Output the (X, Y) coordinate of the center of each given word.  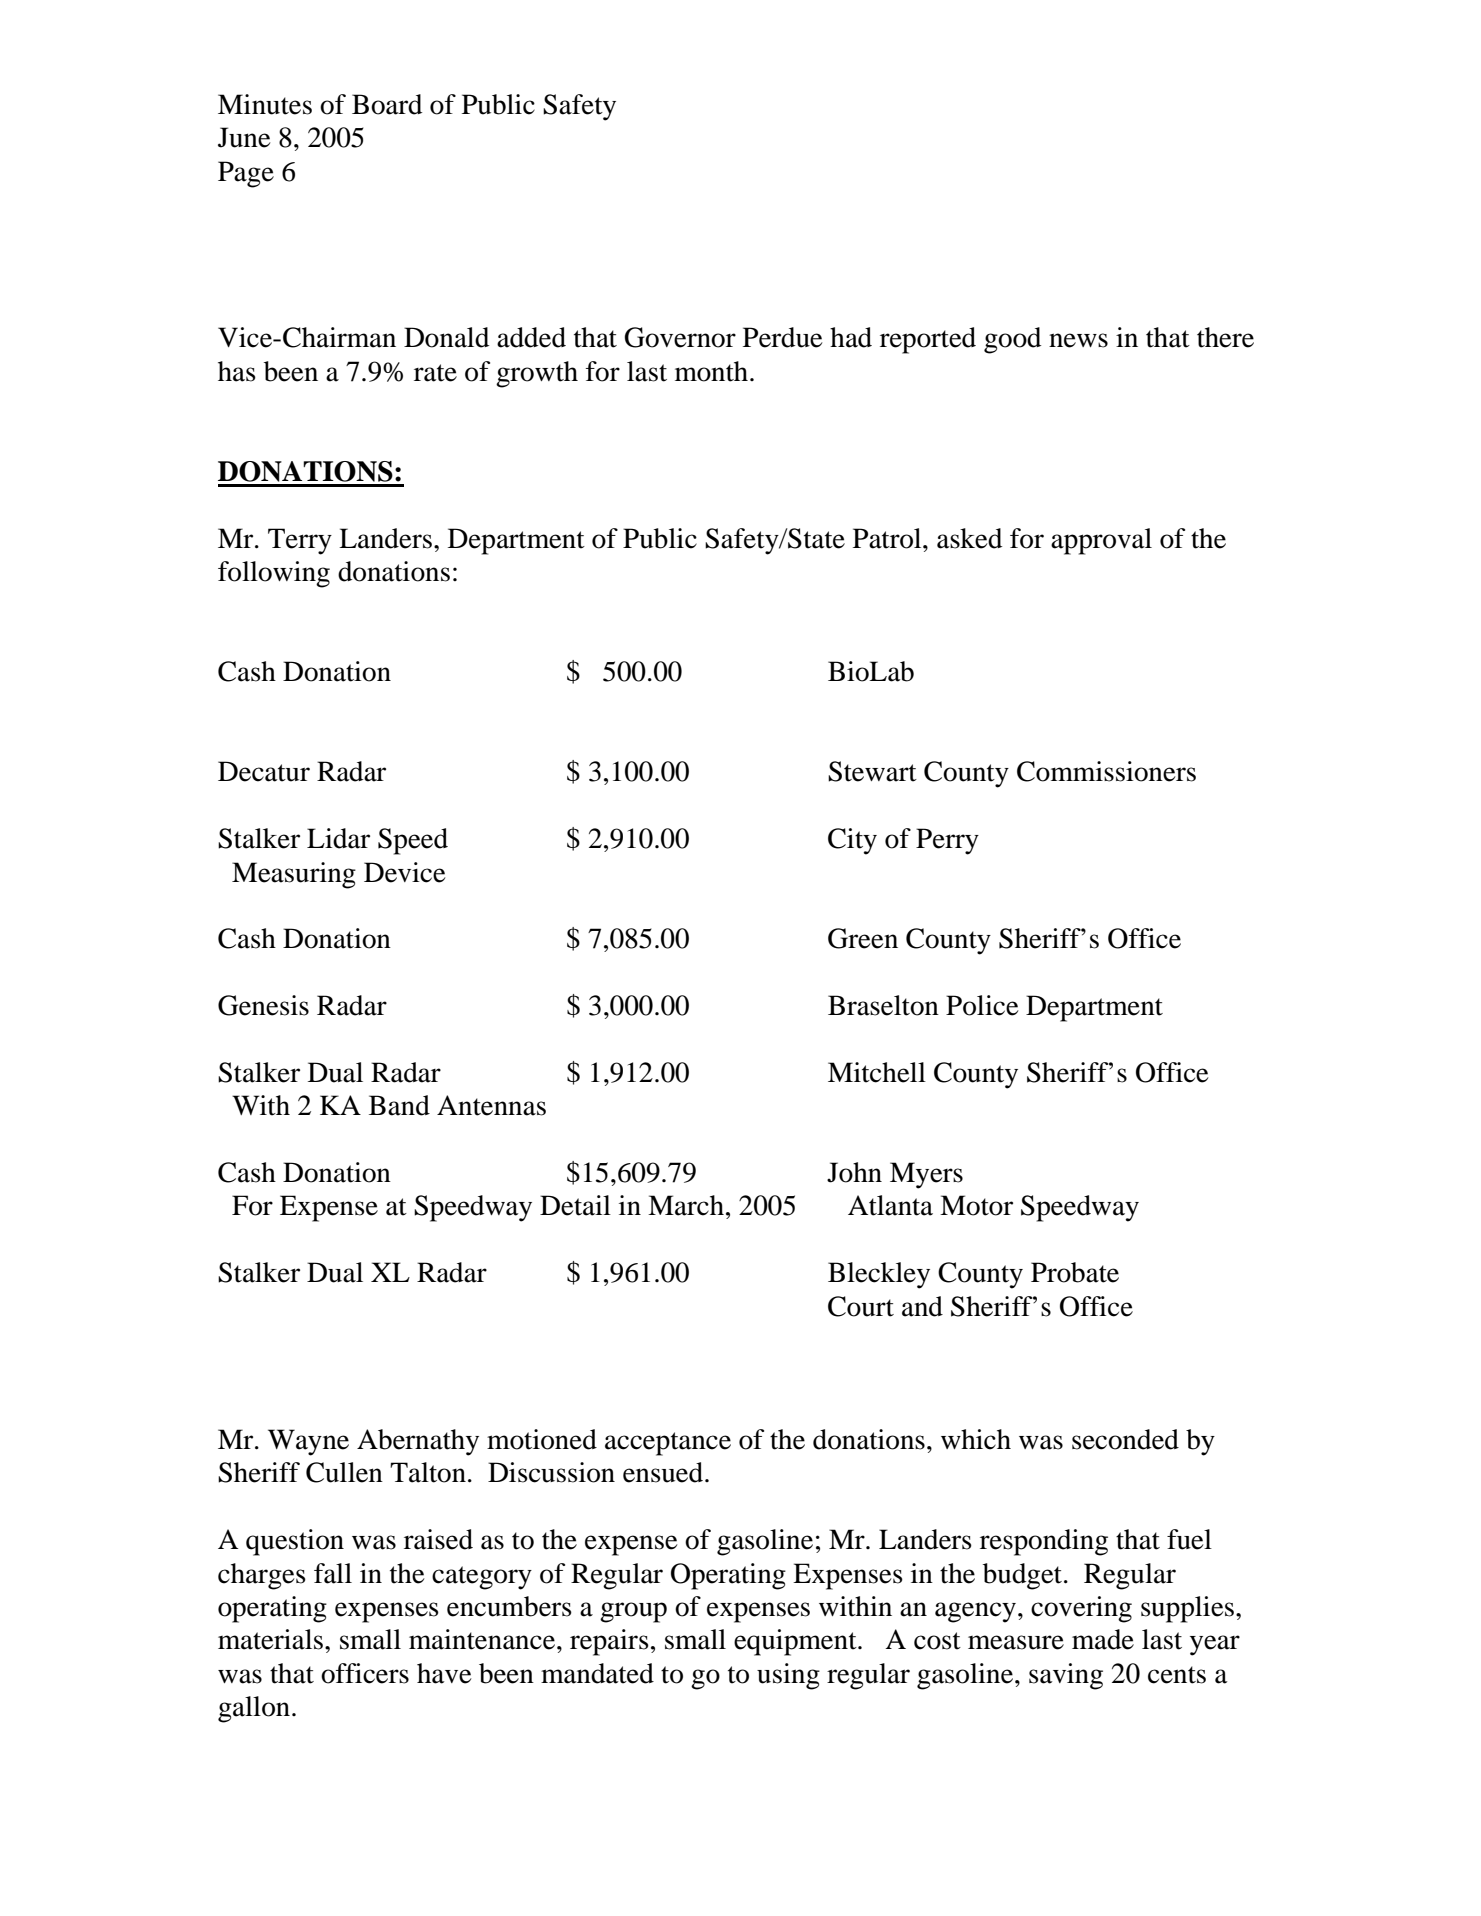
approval (1101, 541)
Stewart (872, 771)
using (788, 1676)
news (1078, 340)
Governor (680, 337)
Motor (976, 1205)
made (1103, 1639)
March (686, 1205)
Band (399, 1105)
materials (272, 1639)
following (274, 574)
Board (387, 104)
